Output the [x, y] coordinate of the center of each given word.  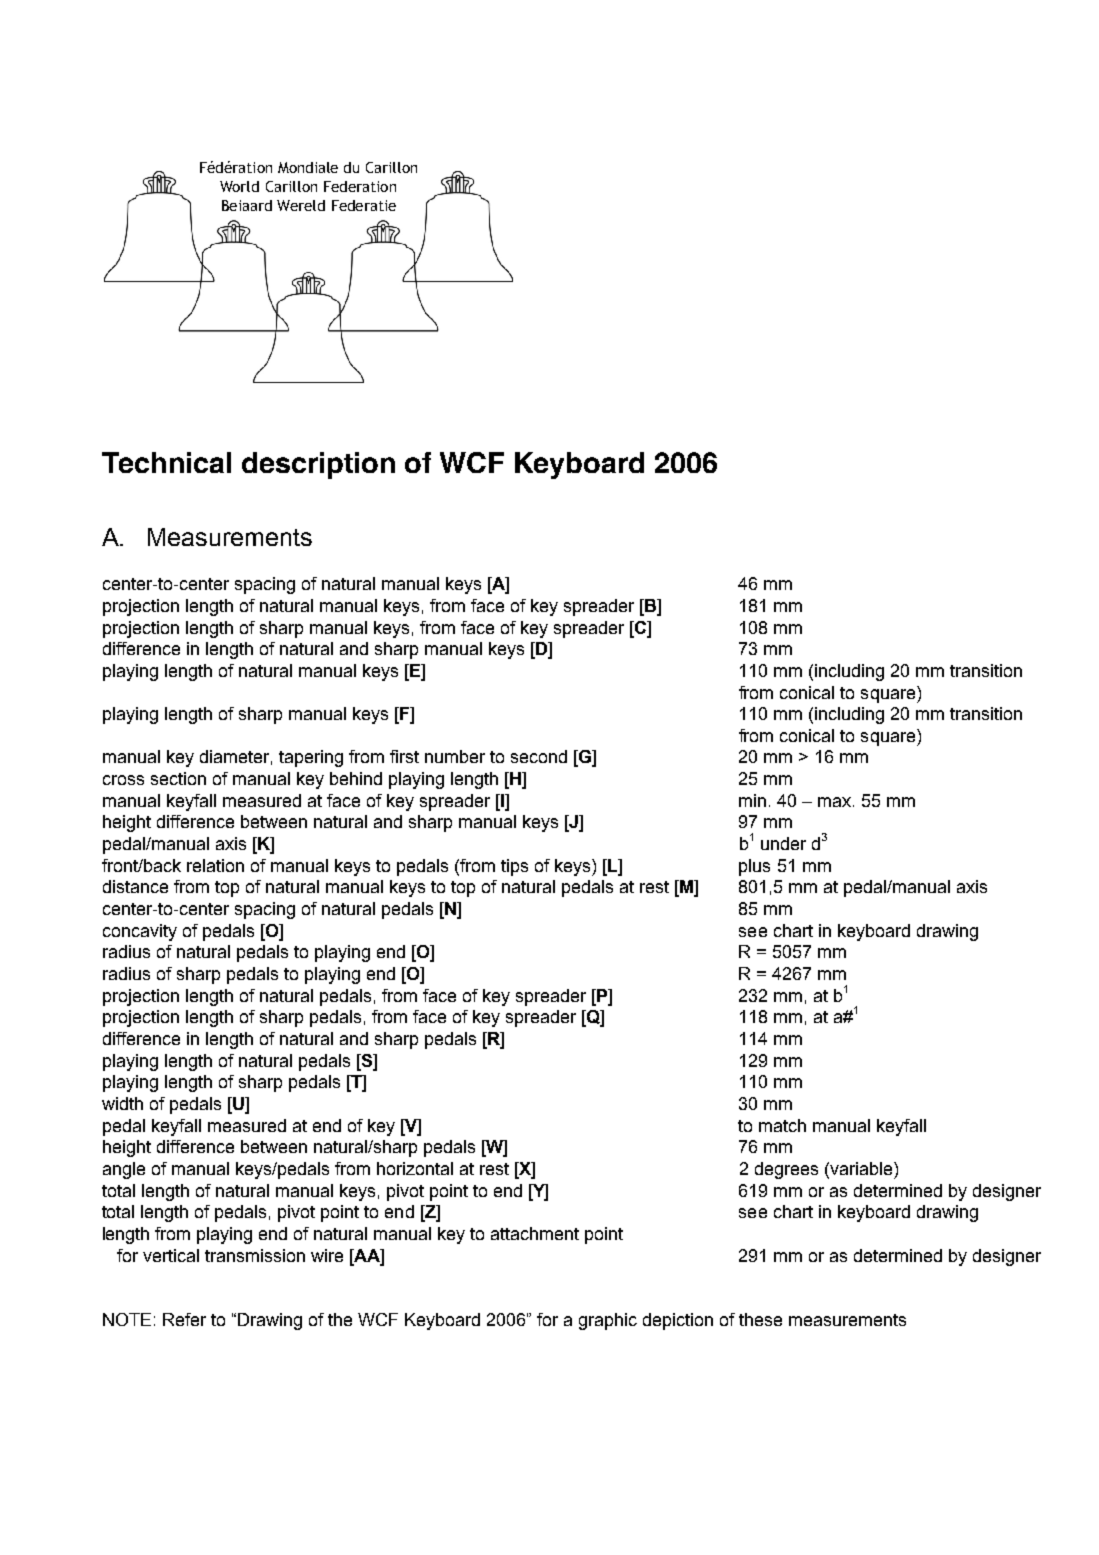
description [318, 465]
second [539, 756]
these [760, 1319]
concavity [140, 932]
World [239, 186]
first [404, 756]
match [782, 1125]
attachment [535, 1233]
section [178, 778]
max [836, 802]
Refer [184, 1319]
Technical [166, 462]
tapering [311, 758]
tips [514, 867]
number [455, 756]
